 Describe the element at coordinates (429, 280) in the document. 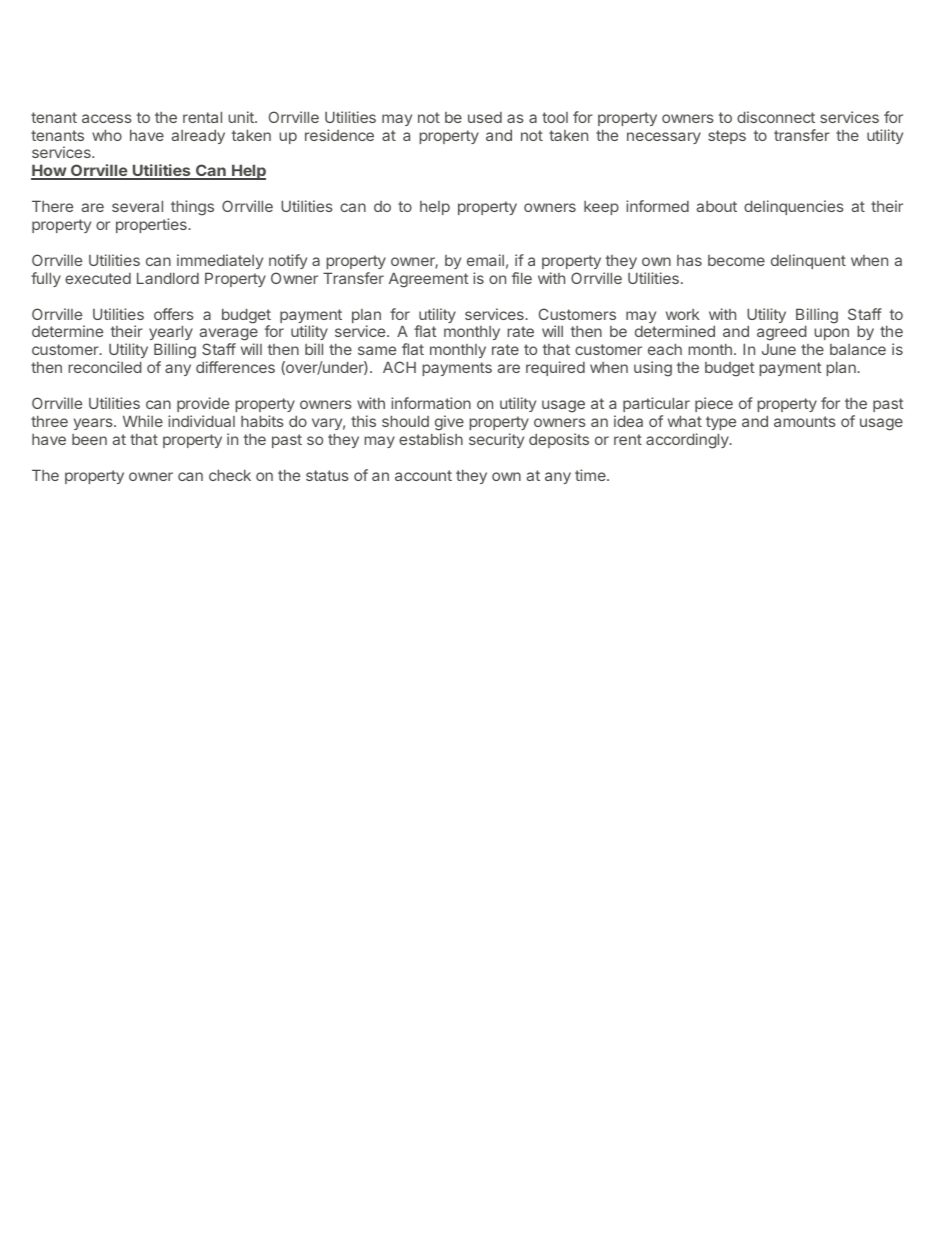

I see `Agreement` at that location.
